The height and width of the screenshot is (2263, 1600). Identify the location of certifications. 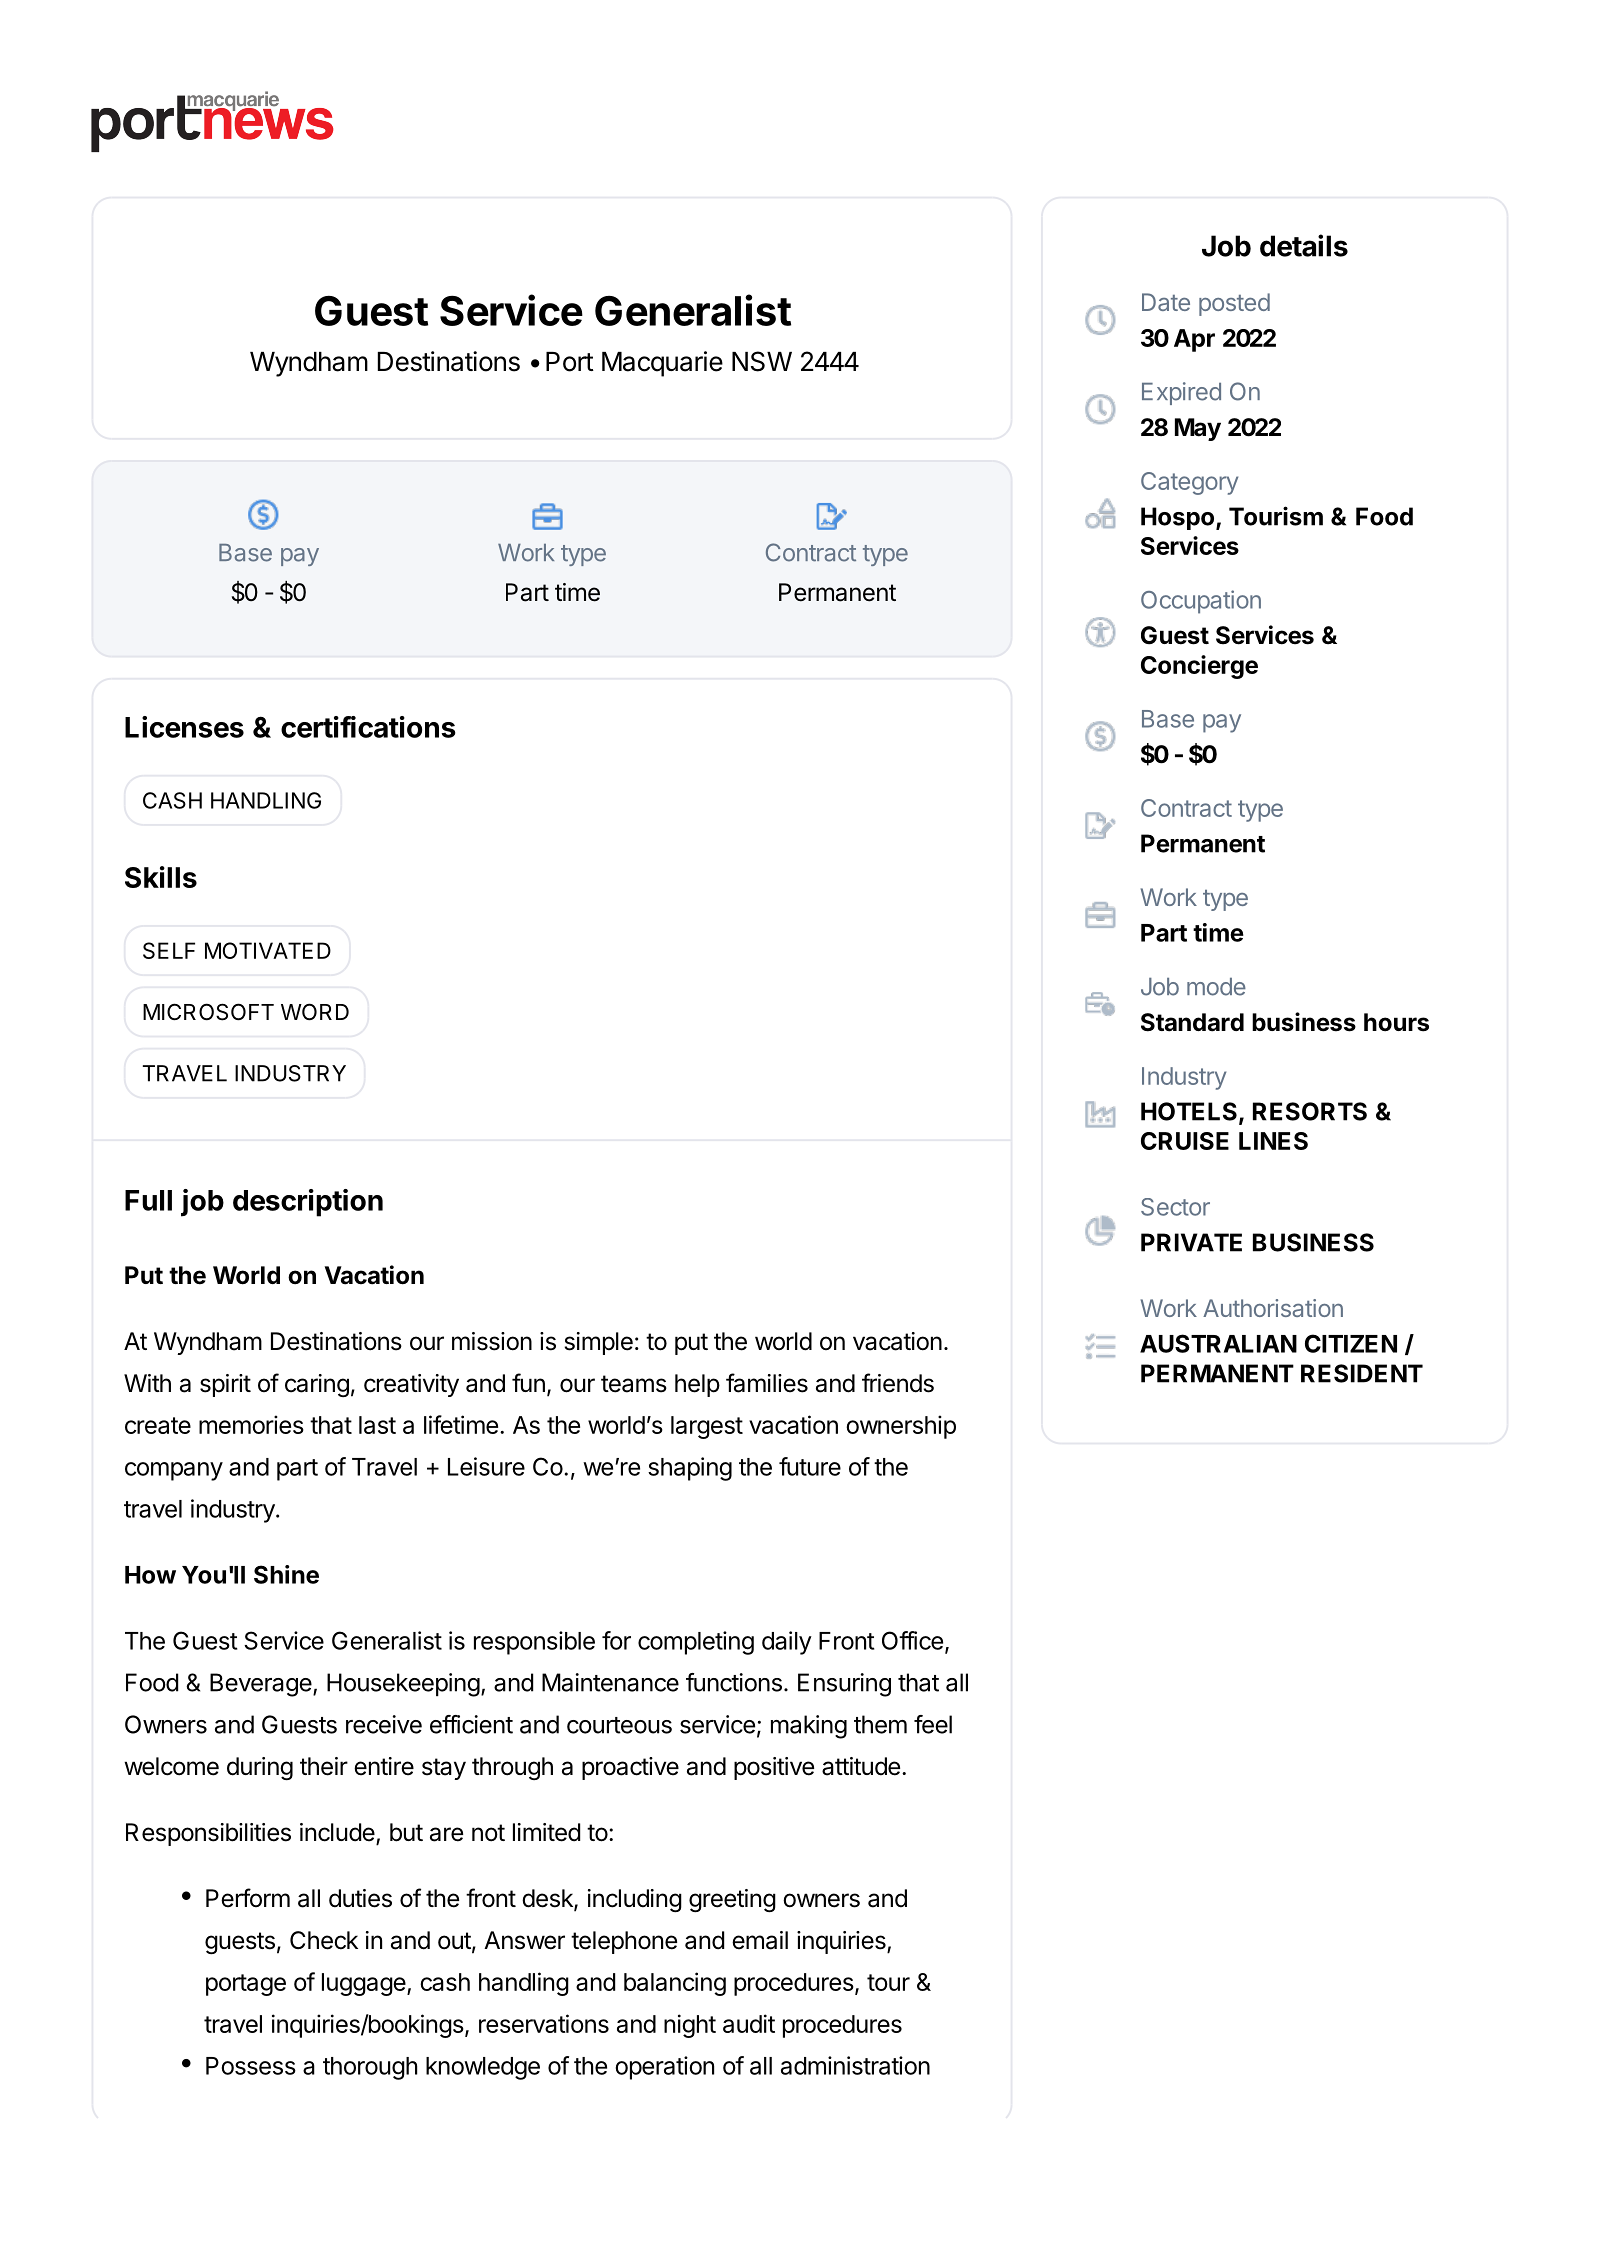
(368, 727).
